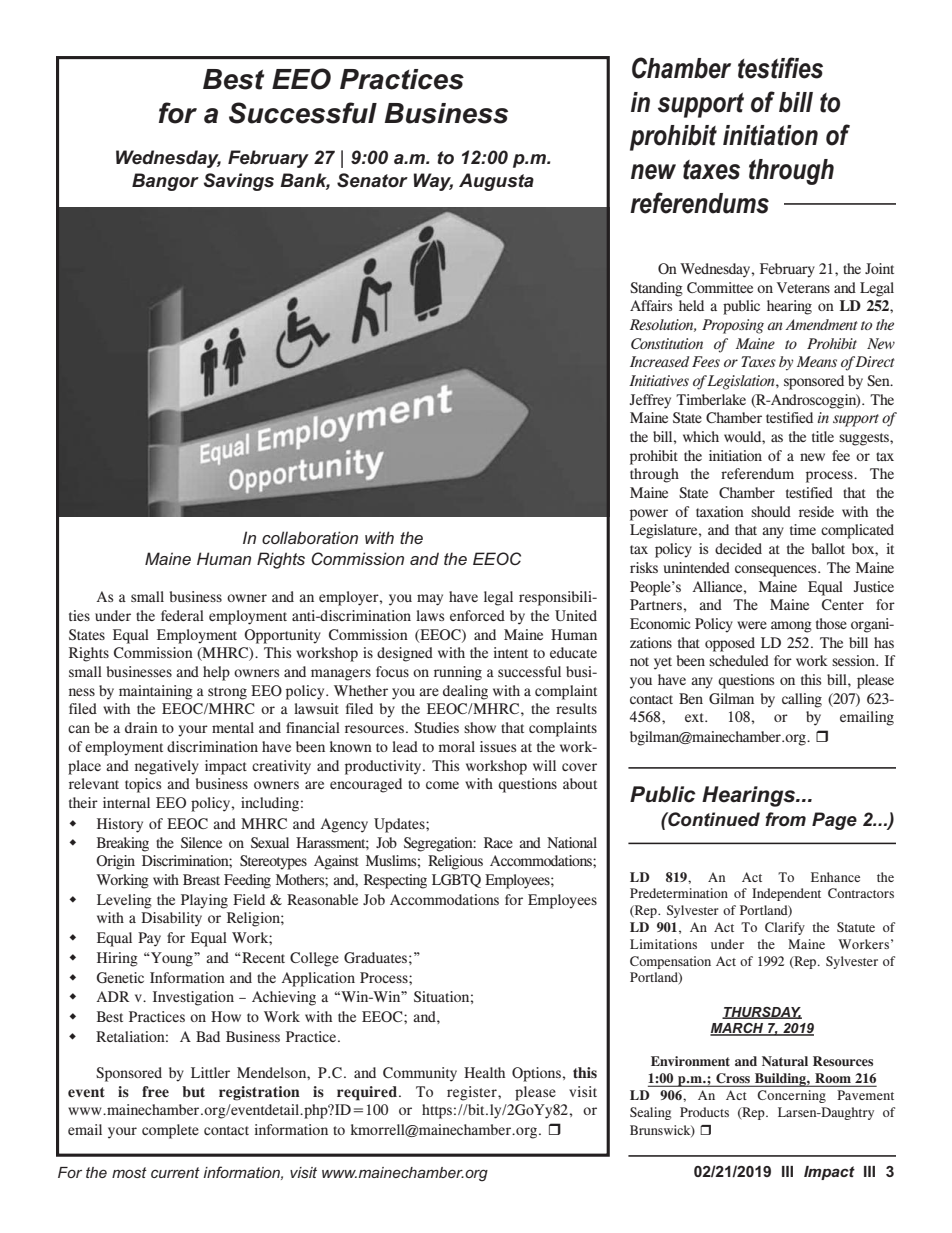 The width and height of the screenshot is (952, 1233). What do you see at coordinates (496, 182) in the screenshot?
I see `Augusta` at bounding box center [496, 182].
